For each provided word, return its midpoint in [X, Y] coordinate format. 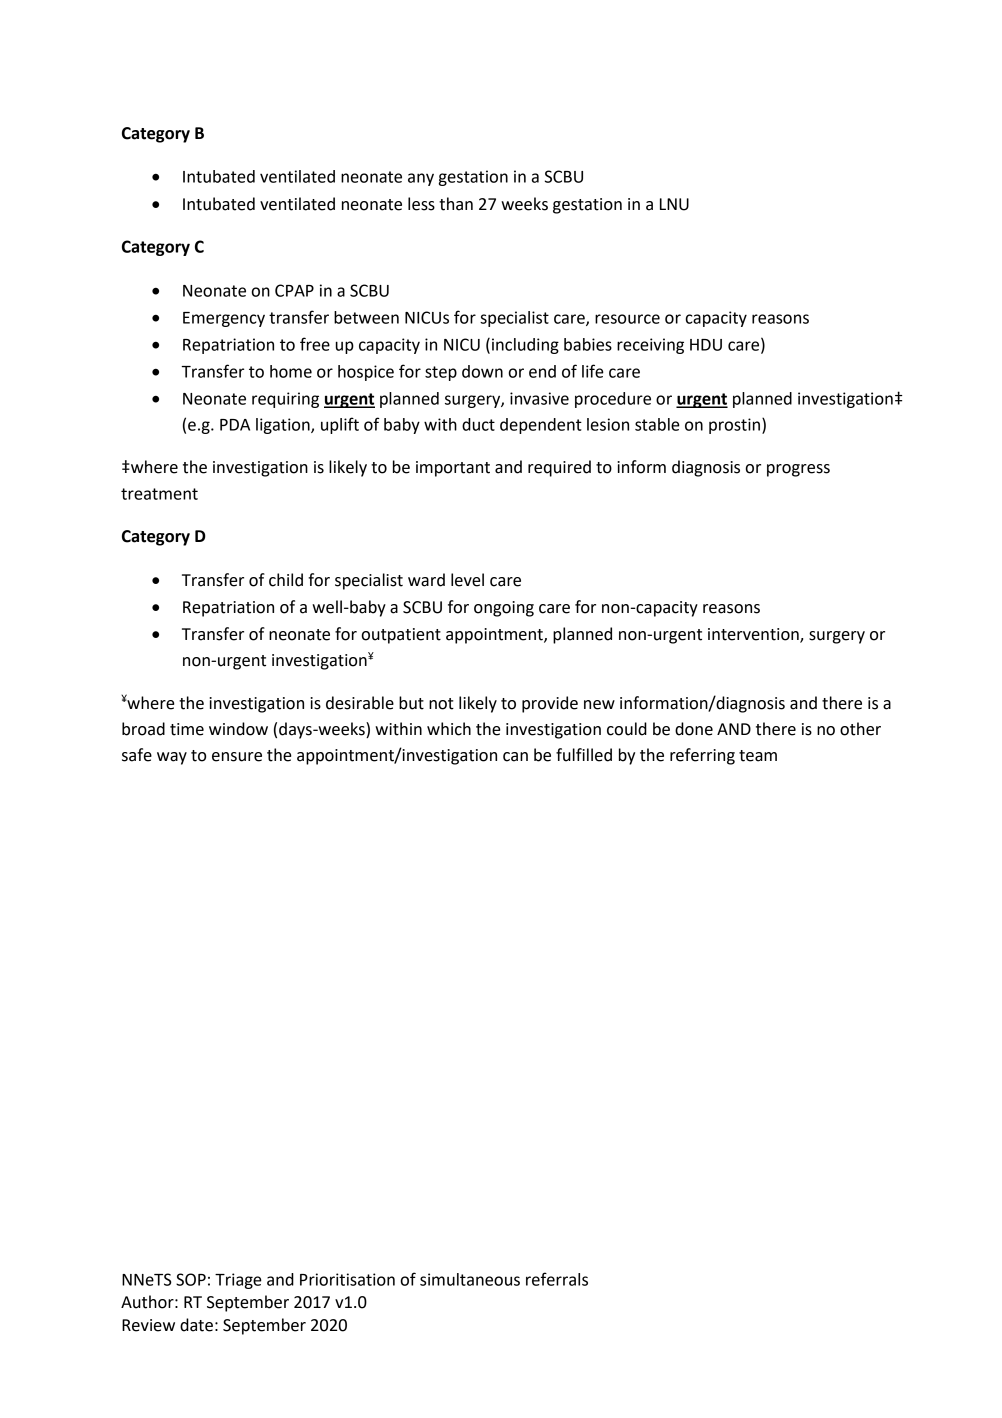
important [453, 469]
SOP [191, 1279]
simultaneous [470, 1279]
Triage [238, 1281]
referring [702, 756]
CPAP [294, 290]
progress [798, 470]
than [456, 204]
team [758, 756]
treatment [159, 494]
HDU [706, 345]
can [515, 757]
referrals [557, 1279]
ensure [237, 757]
